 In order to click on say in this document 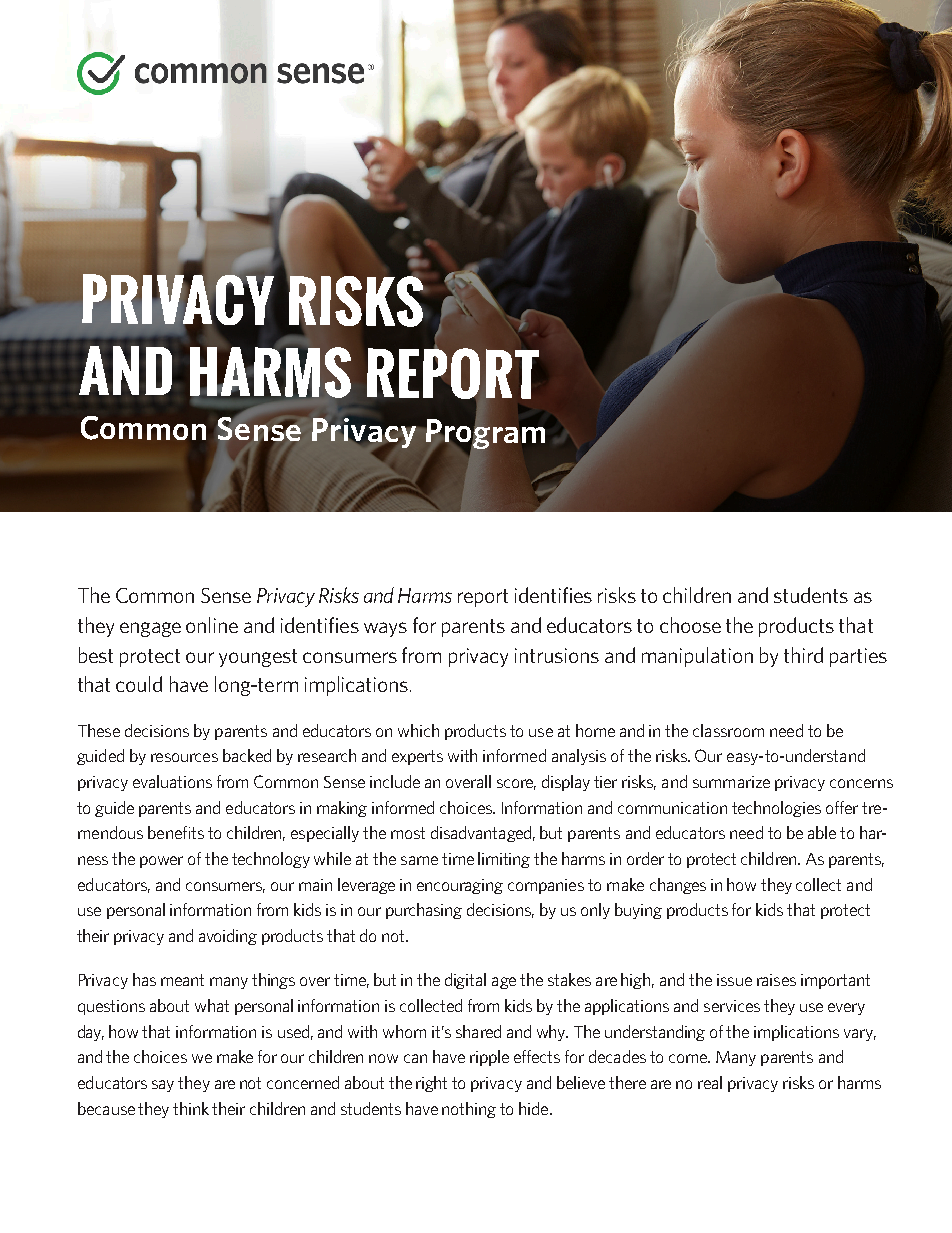, I will do `click(163, 1086)`.
